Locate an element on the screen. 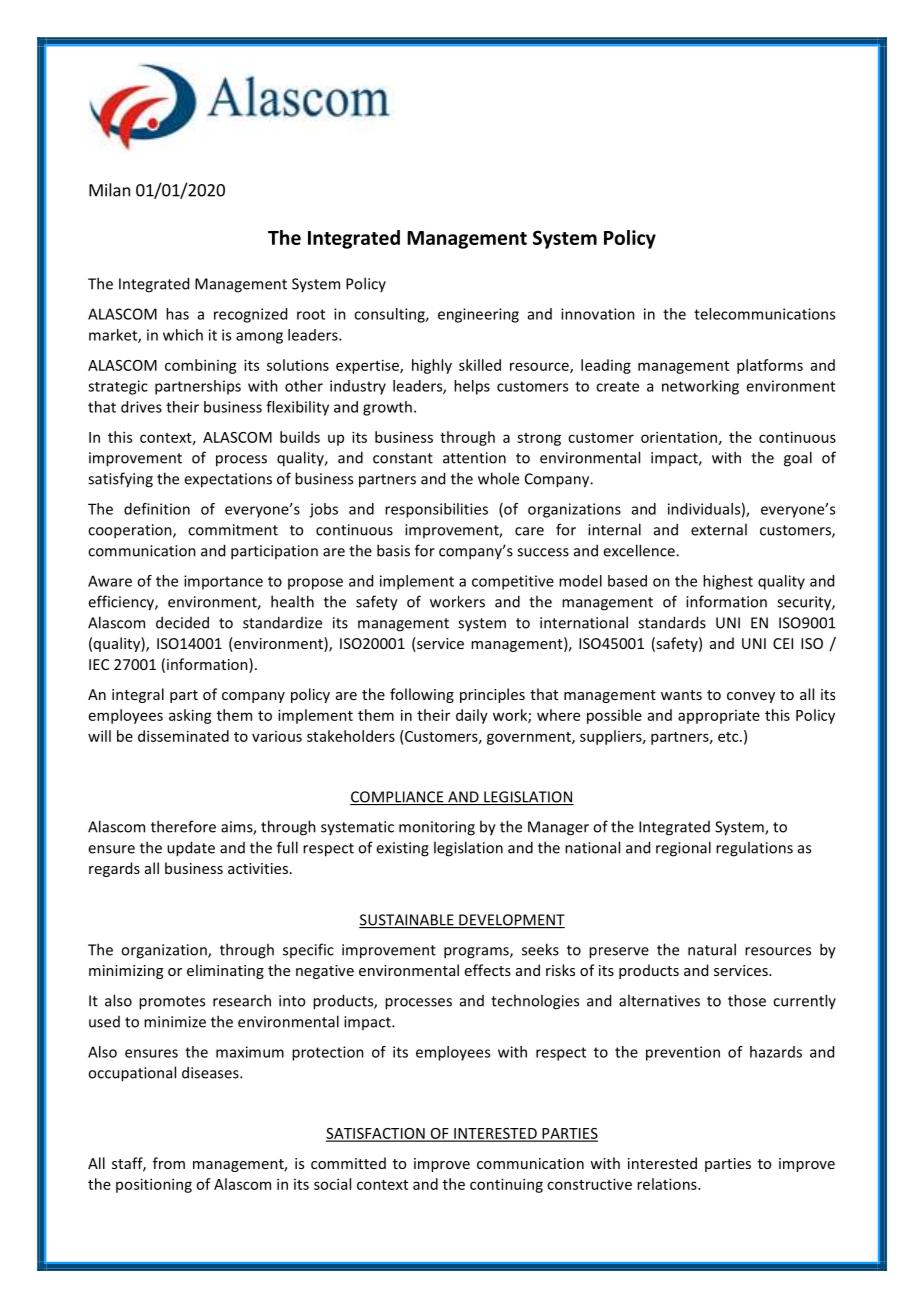 The image size is (924, 1308). definition is located at coordinates (157, 509).
